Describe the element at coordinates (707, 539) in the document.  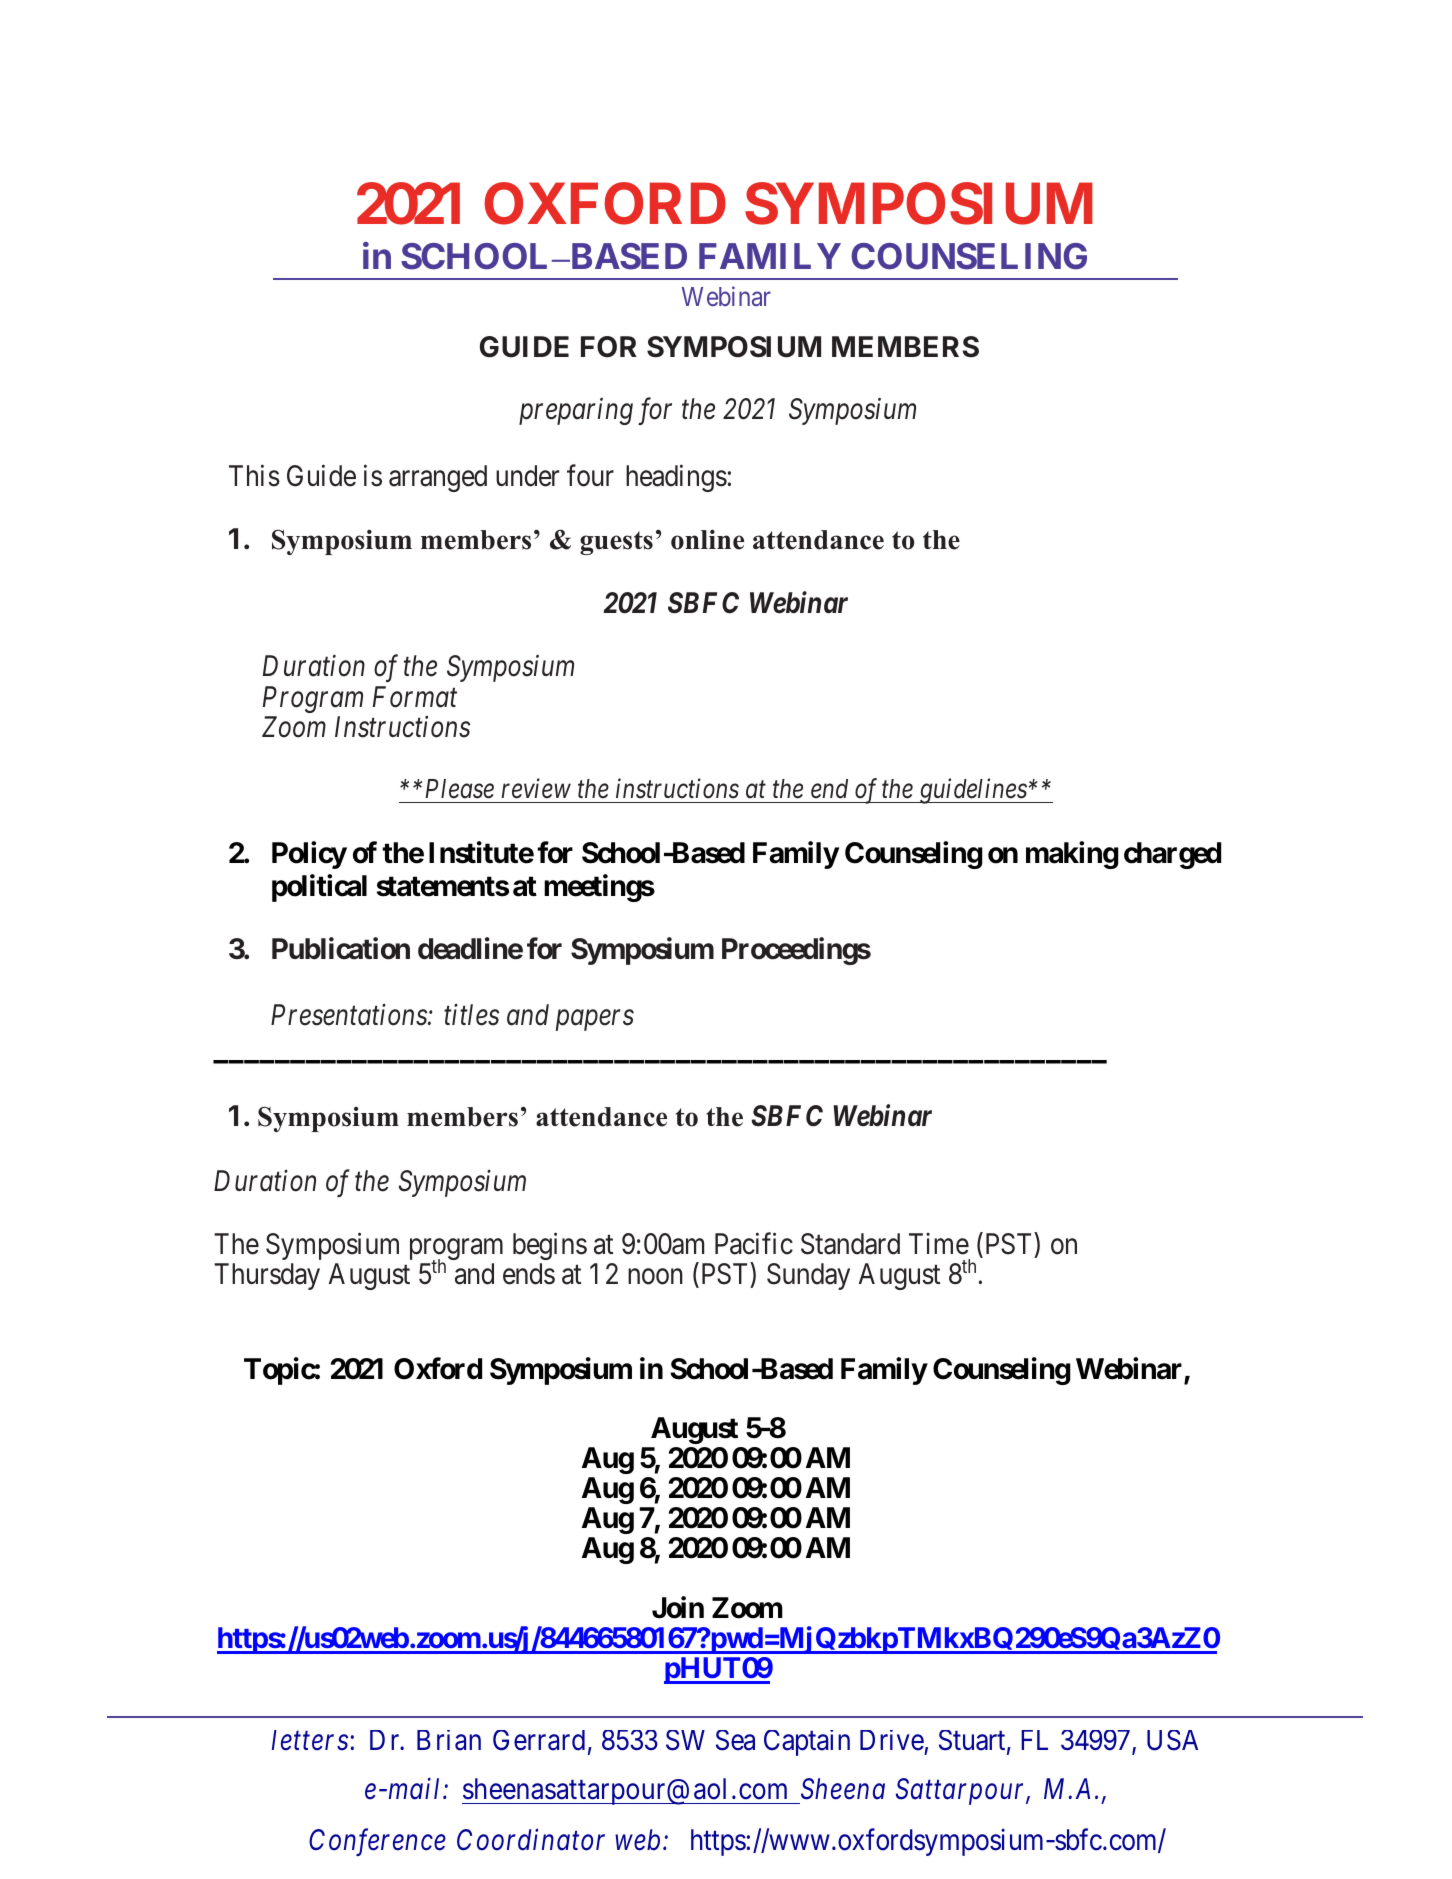
I see `online` at that location.
